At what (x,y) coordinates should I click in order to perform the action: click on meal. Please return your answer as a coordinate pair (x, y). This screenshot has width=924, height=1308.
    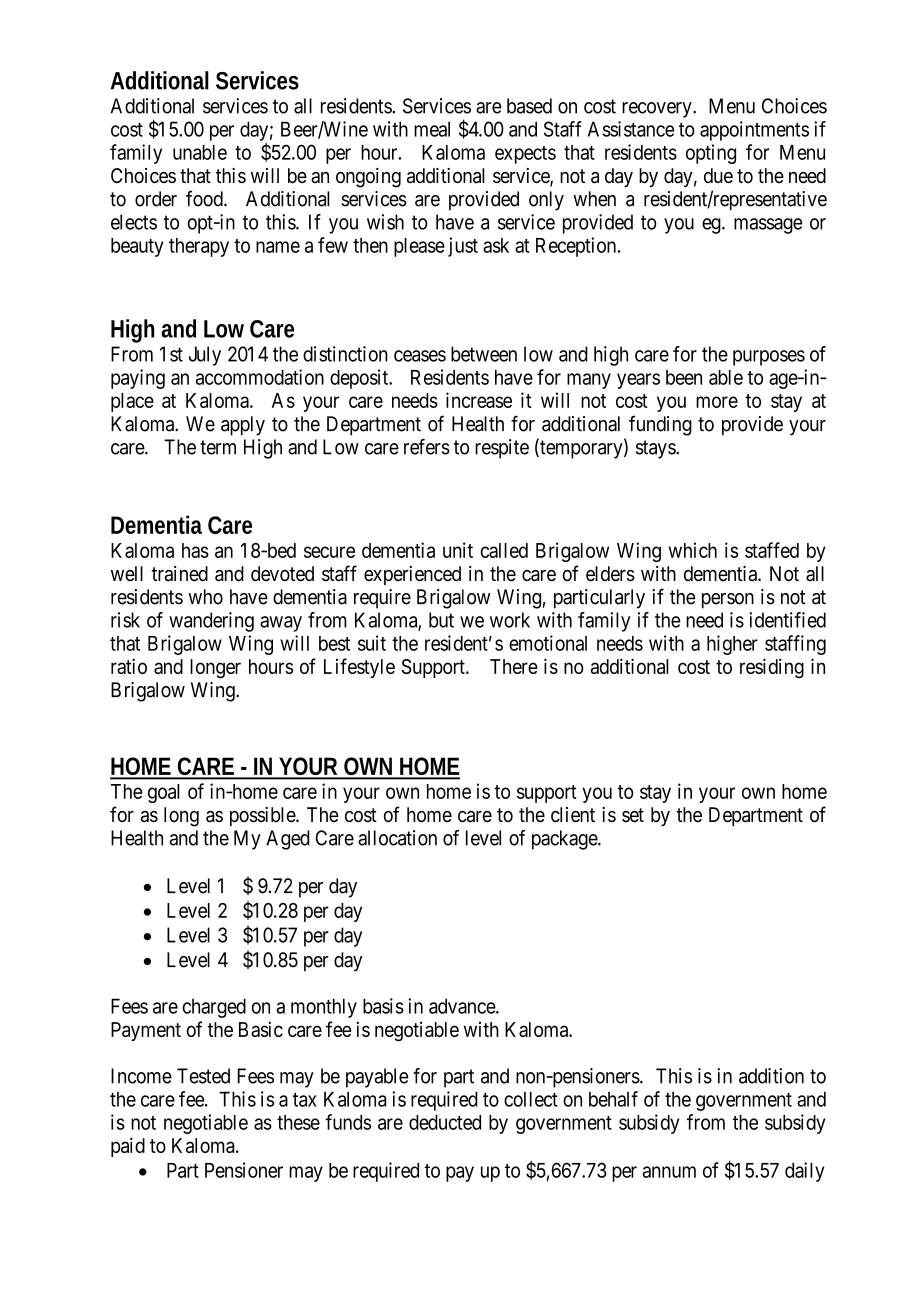
    Looking at the image, I should click on (432, 129).
